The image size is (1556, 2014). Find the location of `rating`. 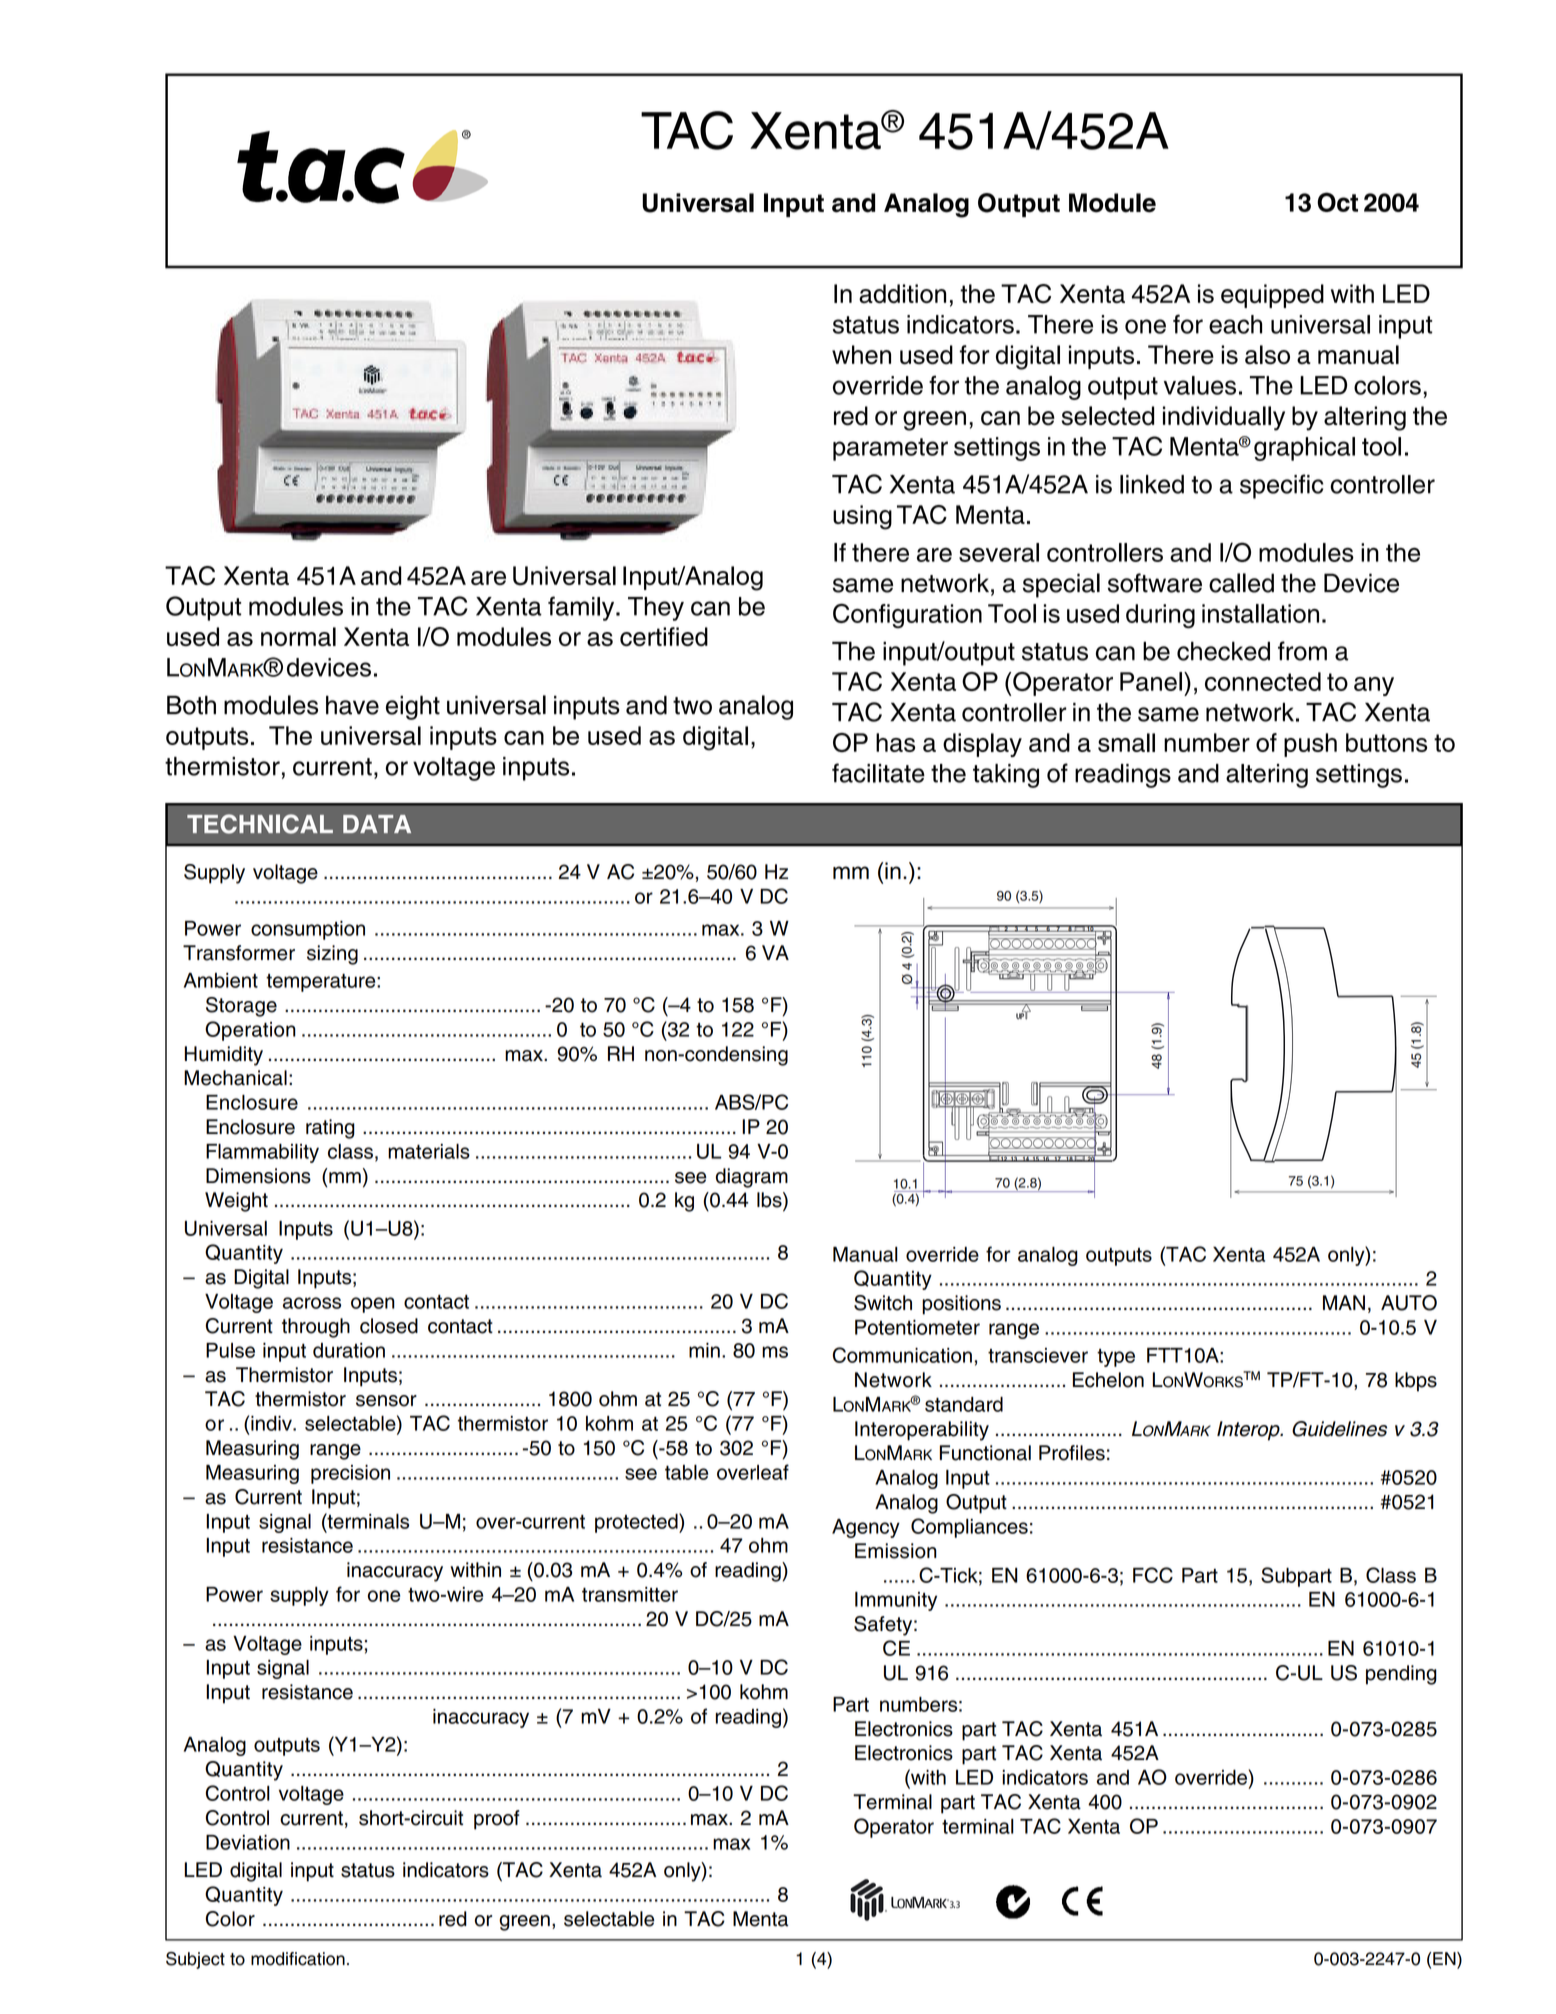

rating is located at coordinates (330, 1129).
